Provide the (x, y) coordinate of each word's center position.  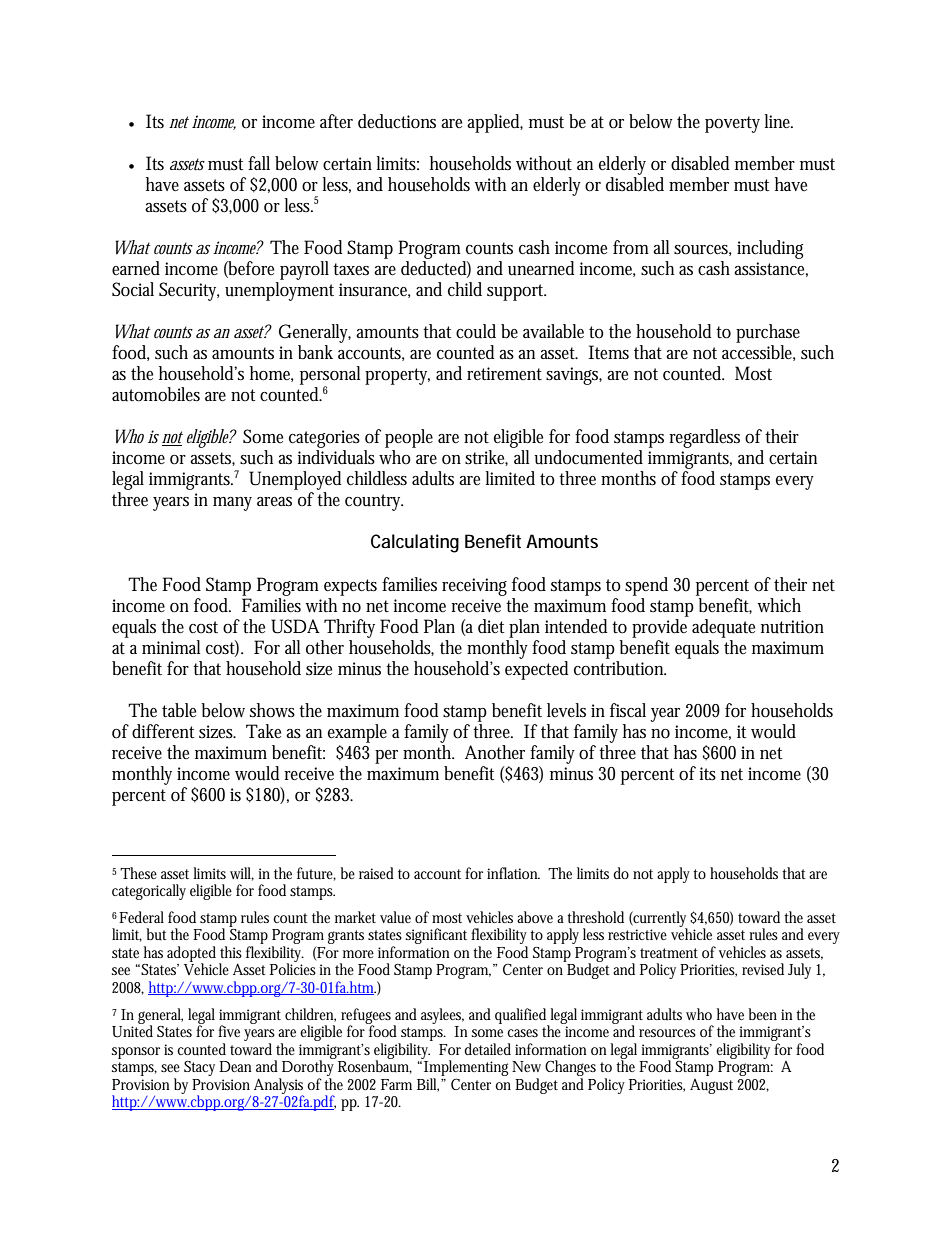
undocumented (588, 457)
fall (259, 163)
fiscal (628, 710)
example (357, 733)
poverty (732, 124)
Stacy (199, 1068)
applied (495, 123)
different (163, 731)
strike (486, 458)
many (232, 504)
